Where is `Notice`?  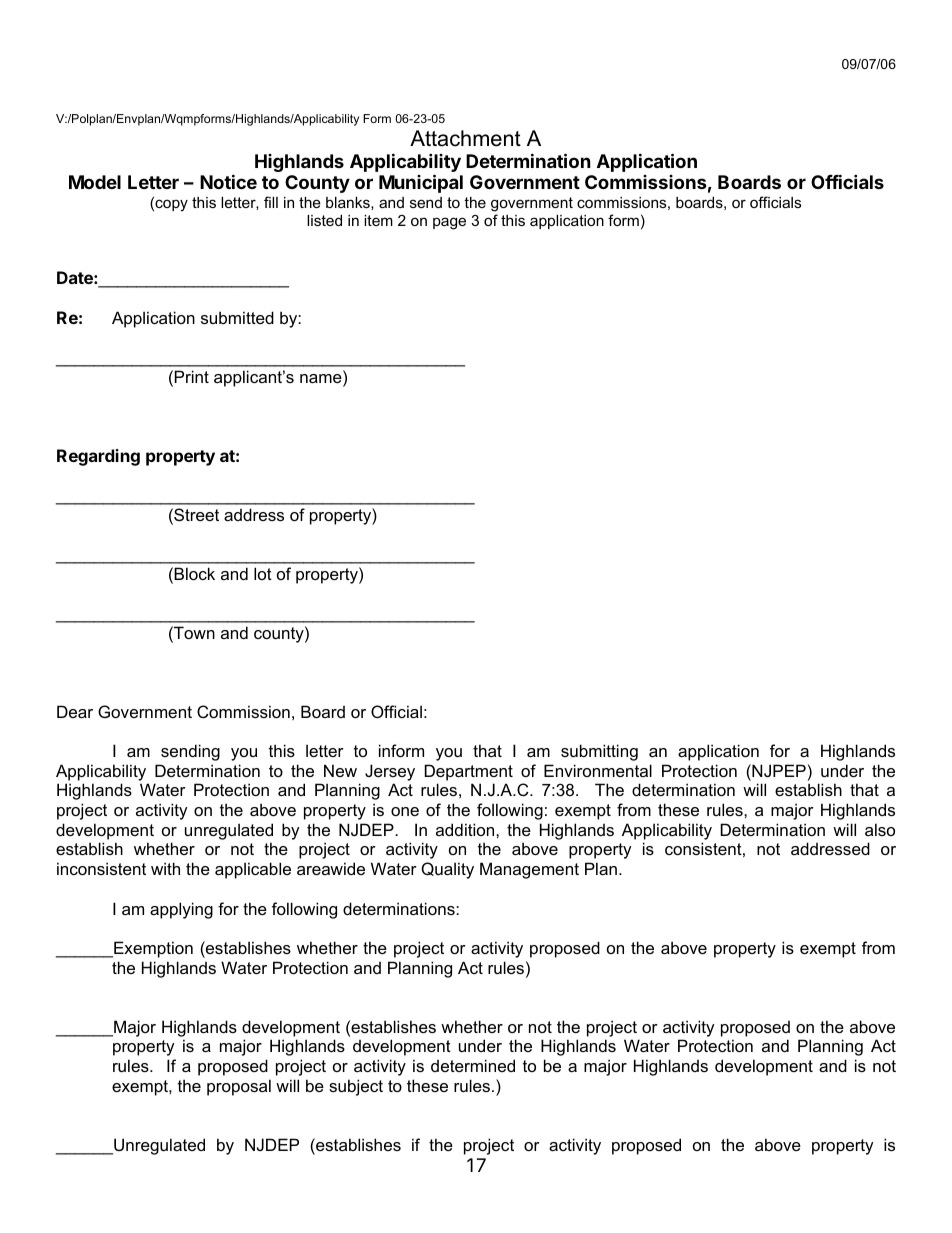
Notice is located at coordinates (228, 181).
